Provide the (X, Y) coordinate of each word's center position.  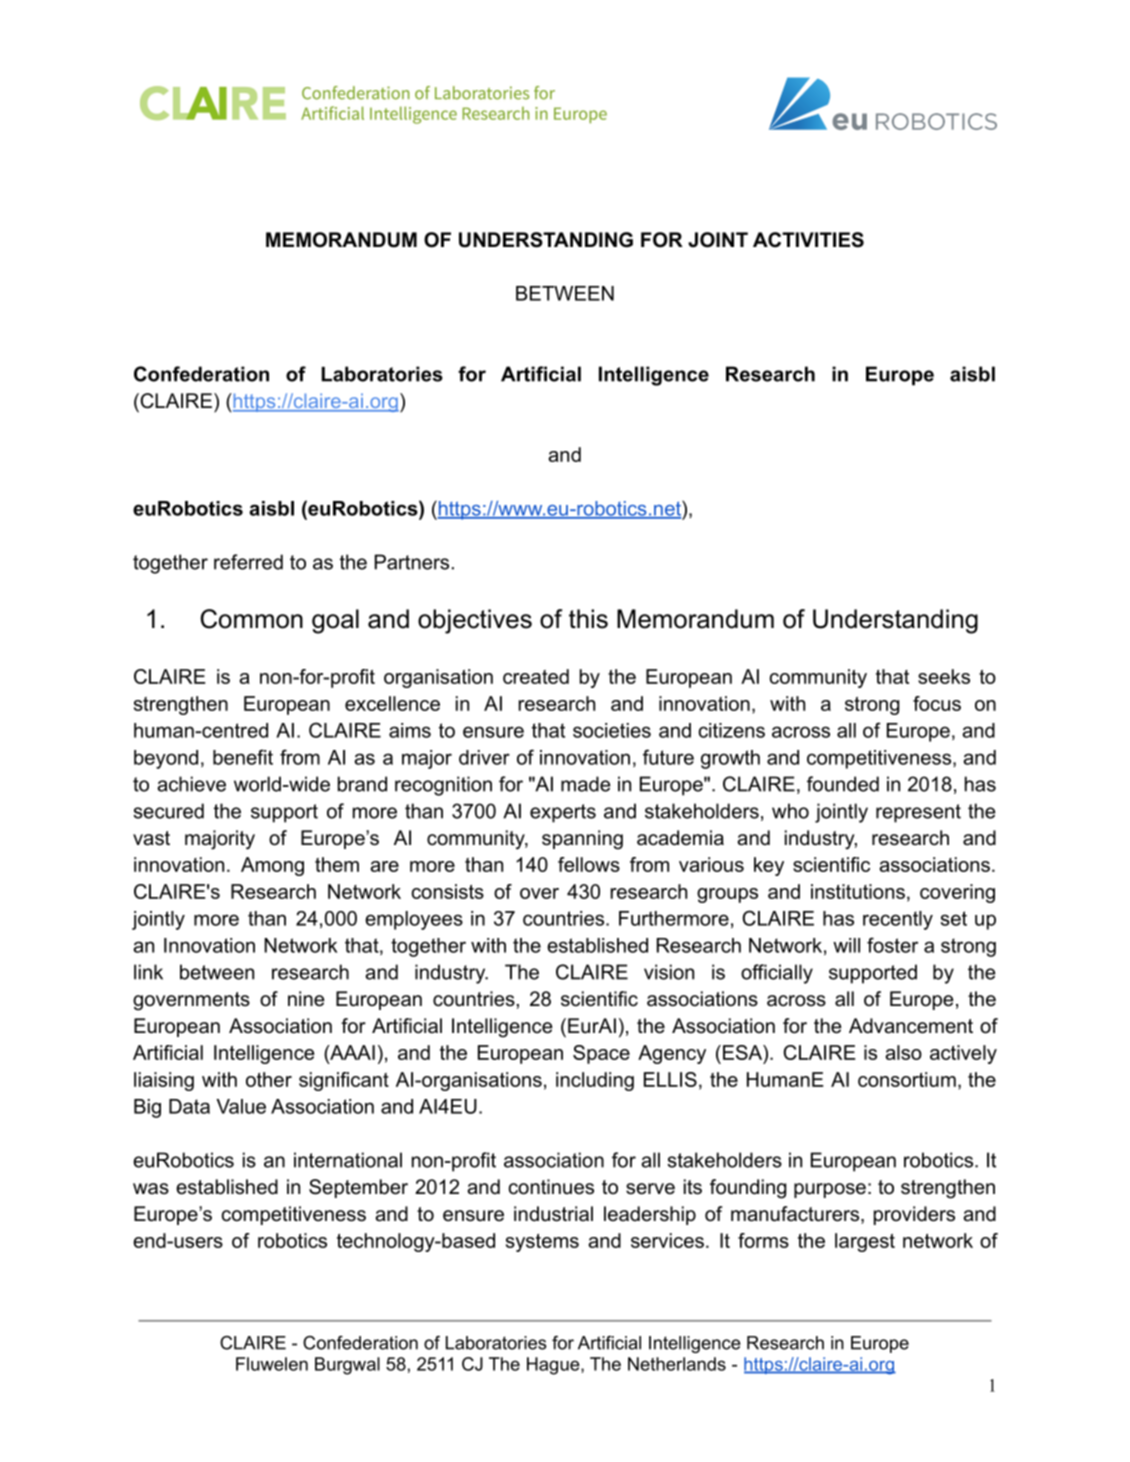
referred (248, 562)
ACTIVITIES (808, 240)
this (588, 619)
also (903, 1052)
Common (251, 619)
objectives (475, 621)
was (151, 1189)
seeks (944, 676)
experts (563, 813)
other (269, 1079)
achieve (191, 784)
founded (843, 784)
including (595, 1081)
